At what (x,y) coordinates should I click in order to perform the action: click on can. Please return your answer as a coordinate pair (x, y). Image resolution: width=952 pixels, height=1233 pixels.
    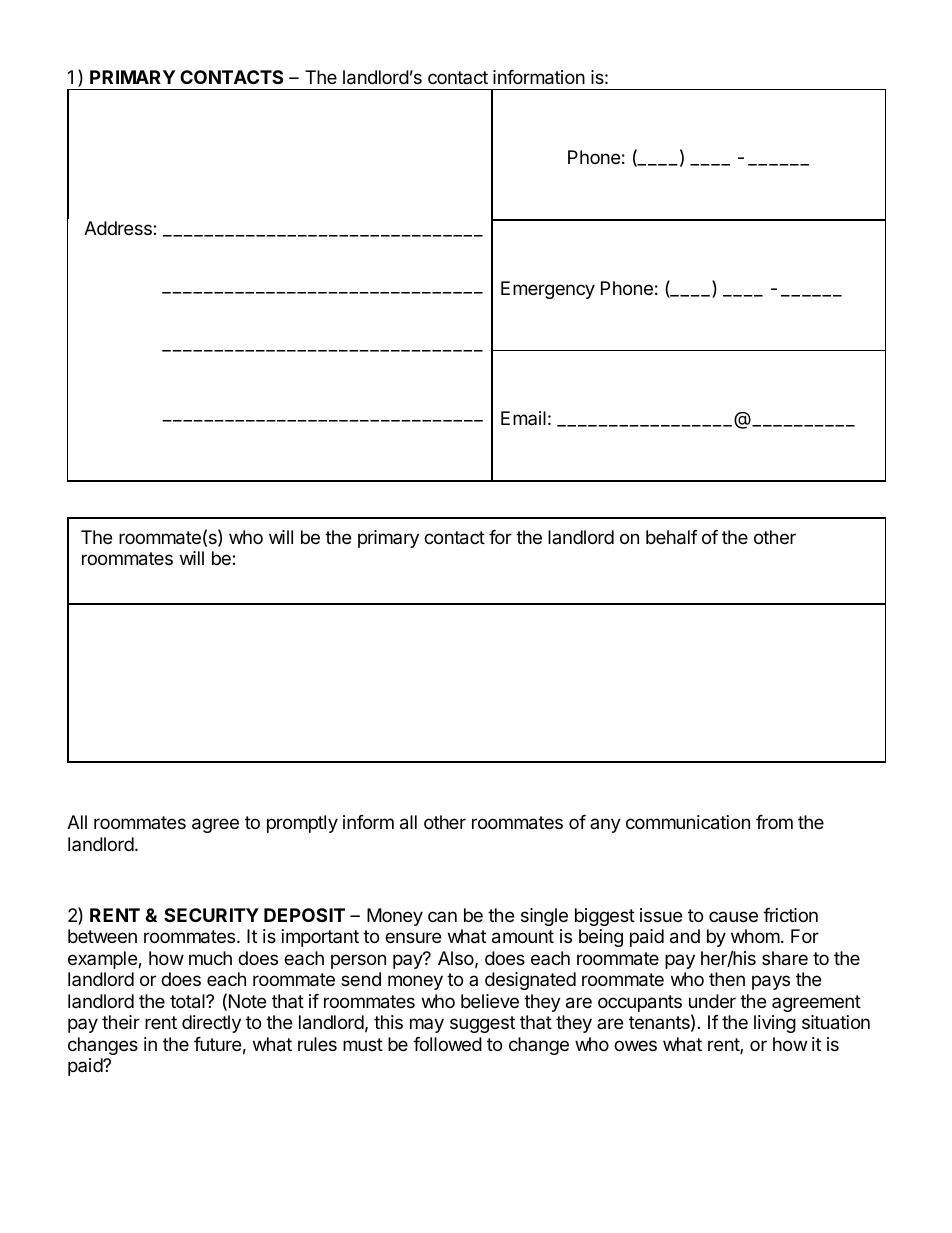
    Looking at the image, I should click on (442, 916).
